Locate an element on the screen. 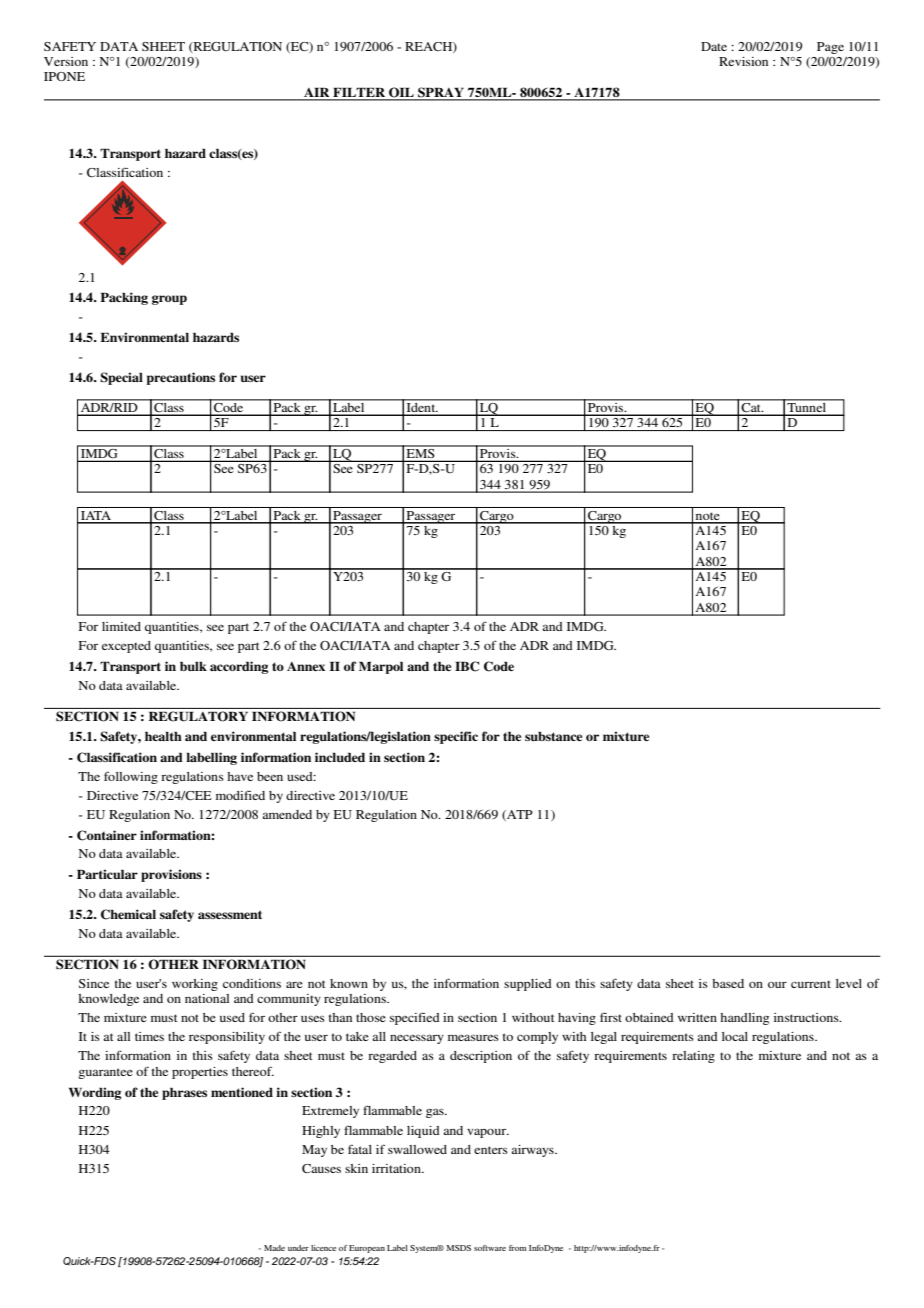 This screenshot has height=1308, width=924. IBC is located at coordinates (467, 666).
